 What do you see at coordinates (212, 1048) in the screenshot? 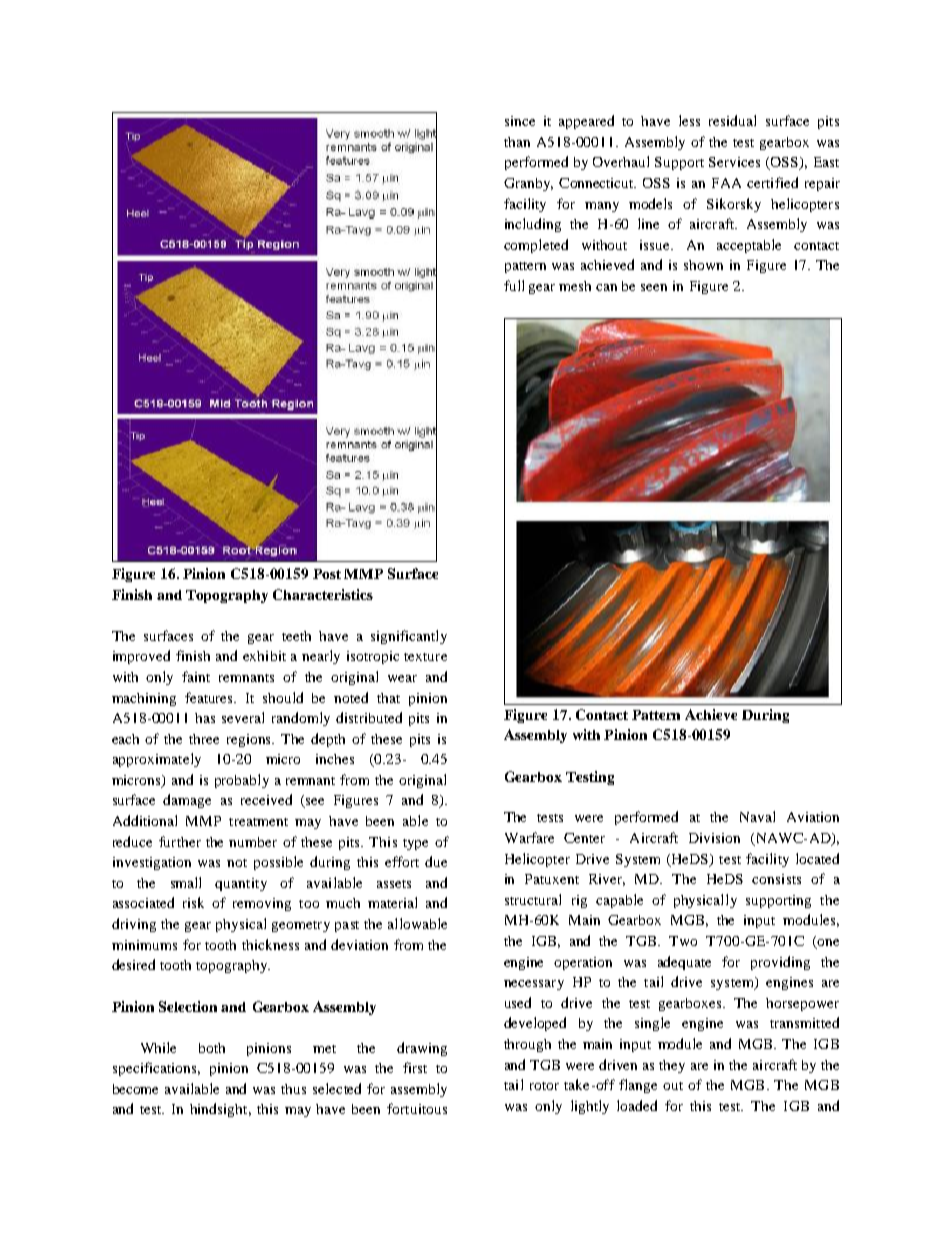
I see `both` at bounding box center [212, 1048].
